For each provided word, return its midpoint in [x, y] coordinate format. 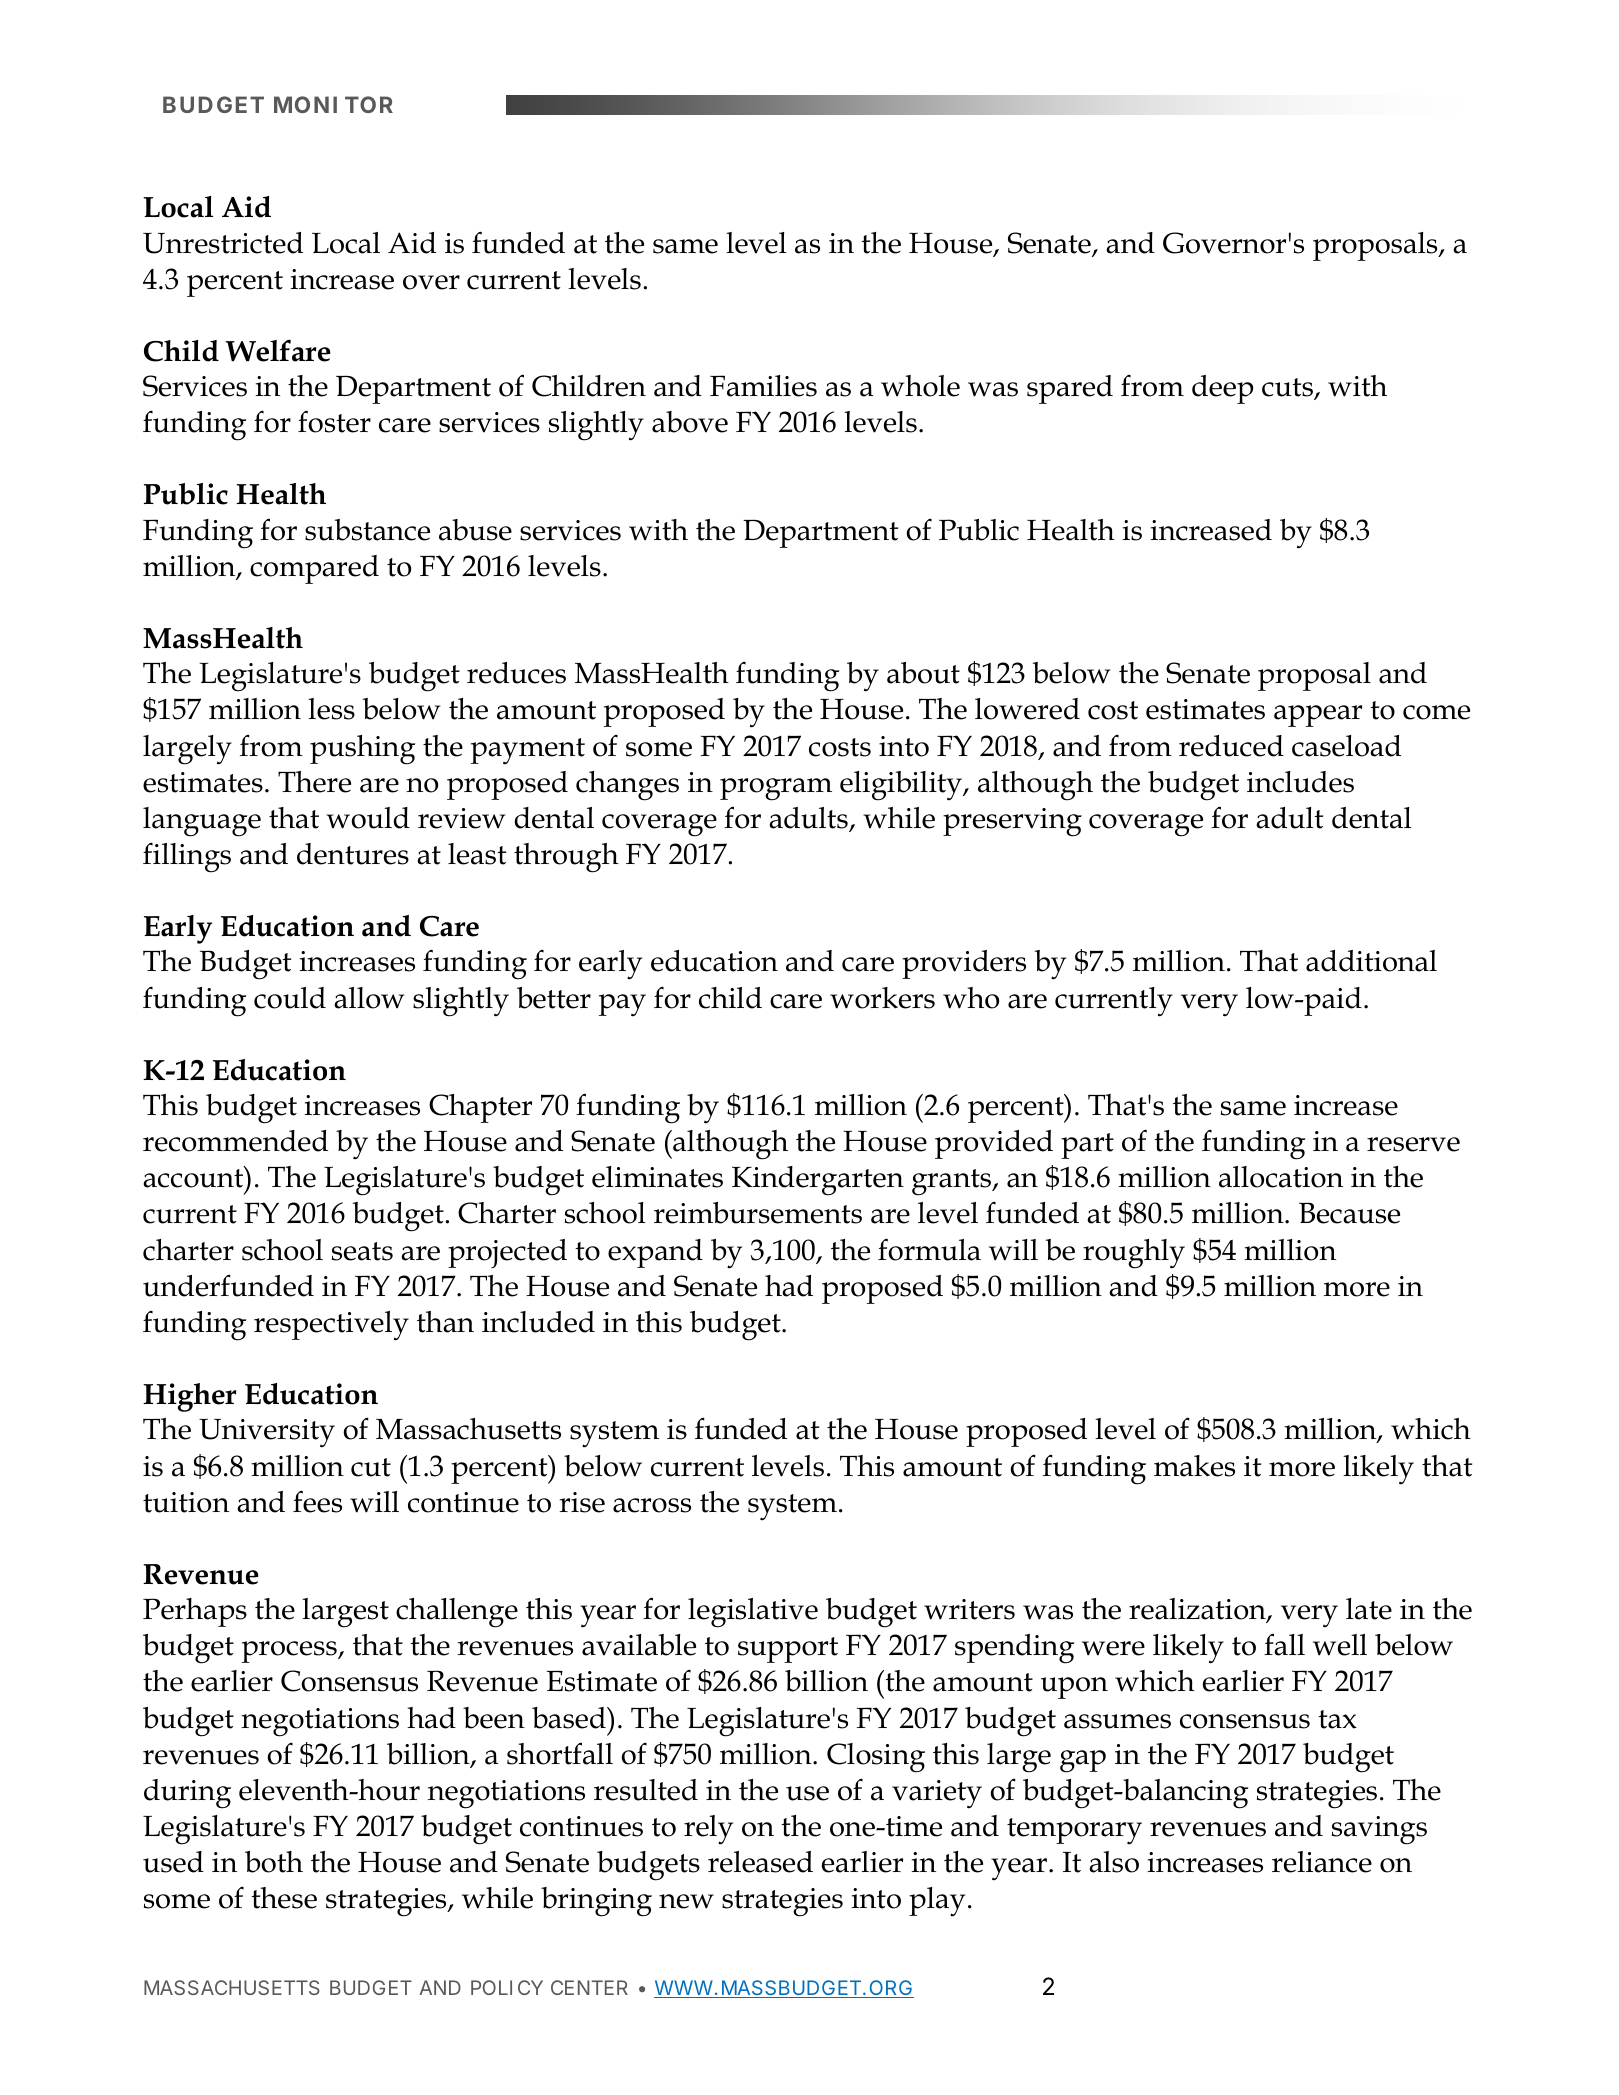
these [284, 1898]
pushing [363, 750]
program [776, 789]
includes [1300, 782]
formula [929, 1250]
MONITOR [333, 104]
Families [763, 386]
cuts [1288, 389]
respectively [331, 1326]
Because [1349, 1213]
